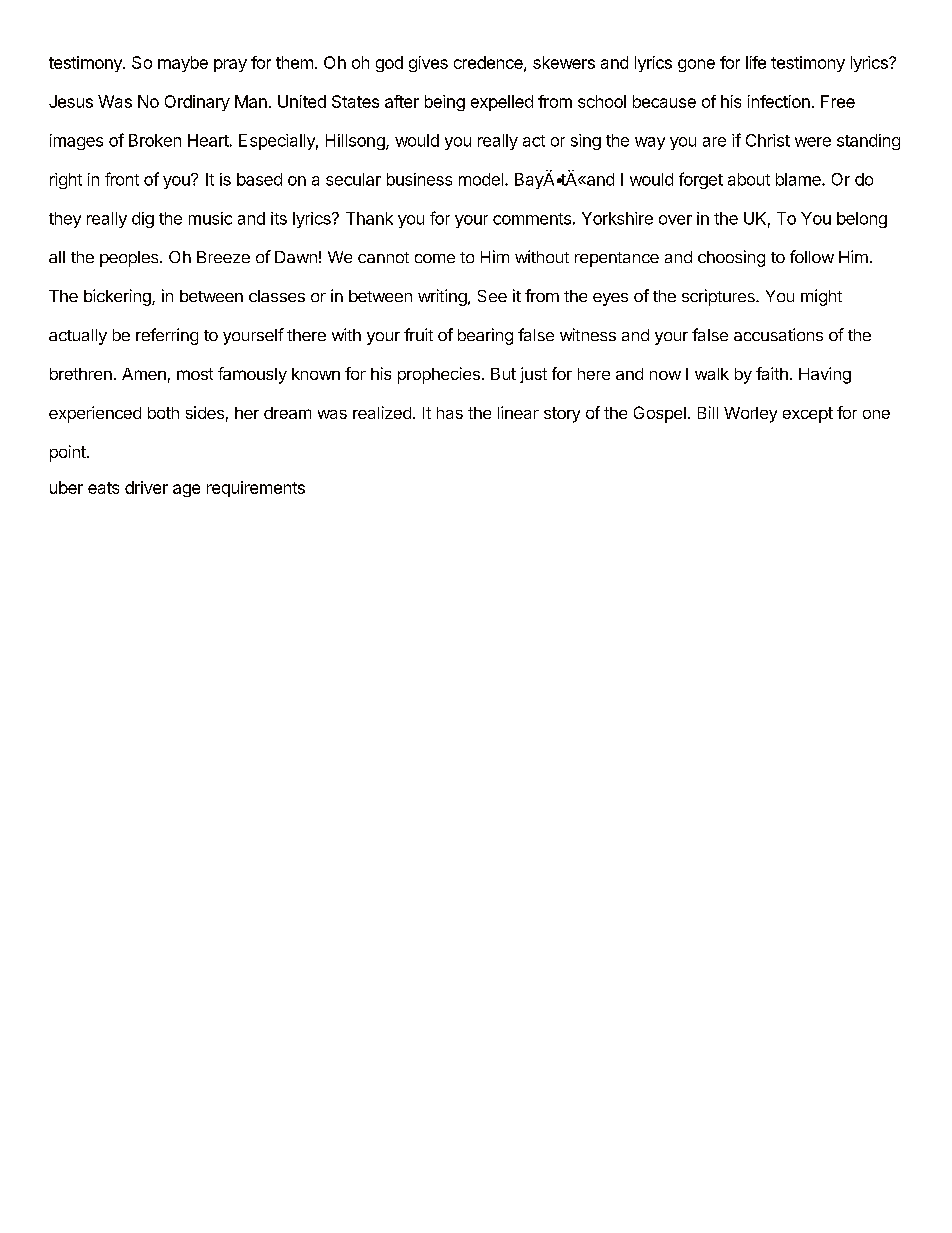 The image size is (952, 1233). I want to click on come, so click(435, 258).
